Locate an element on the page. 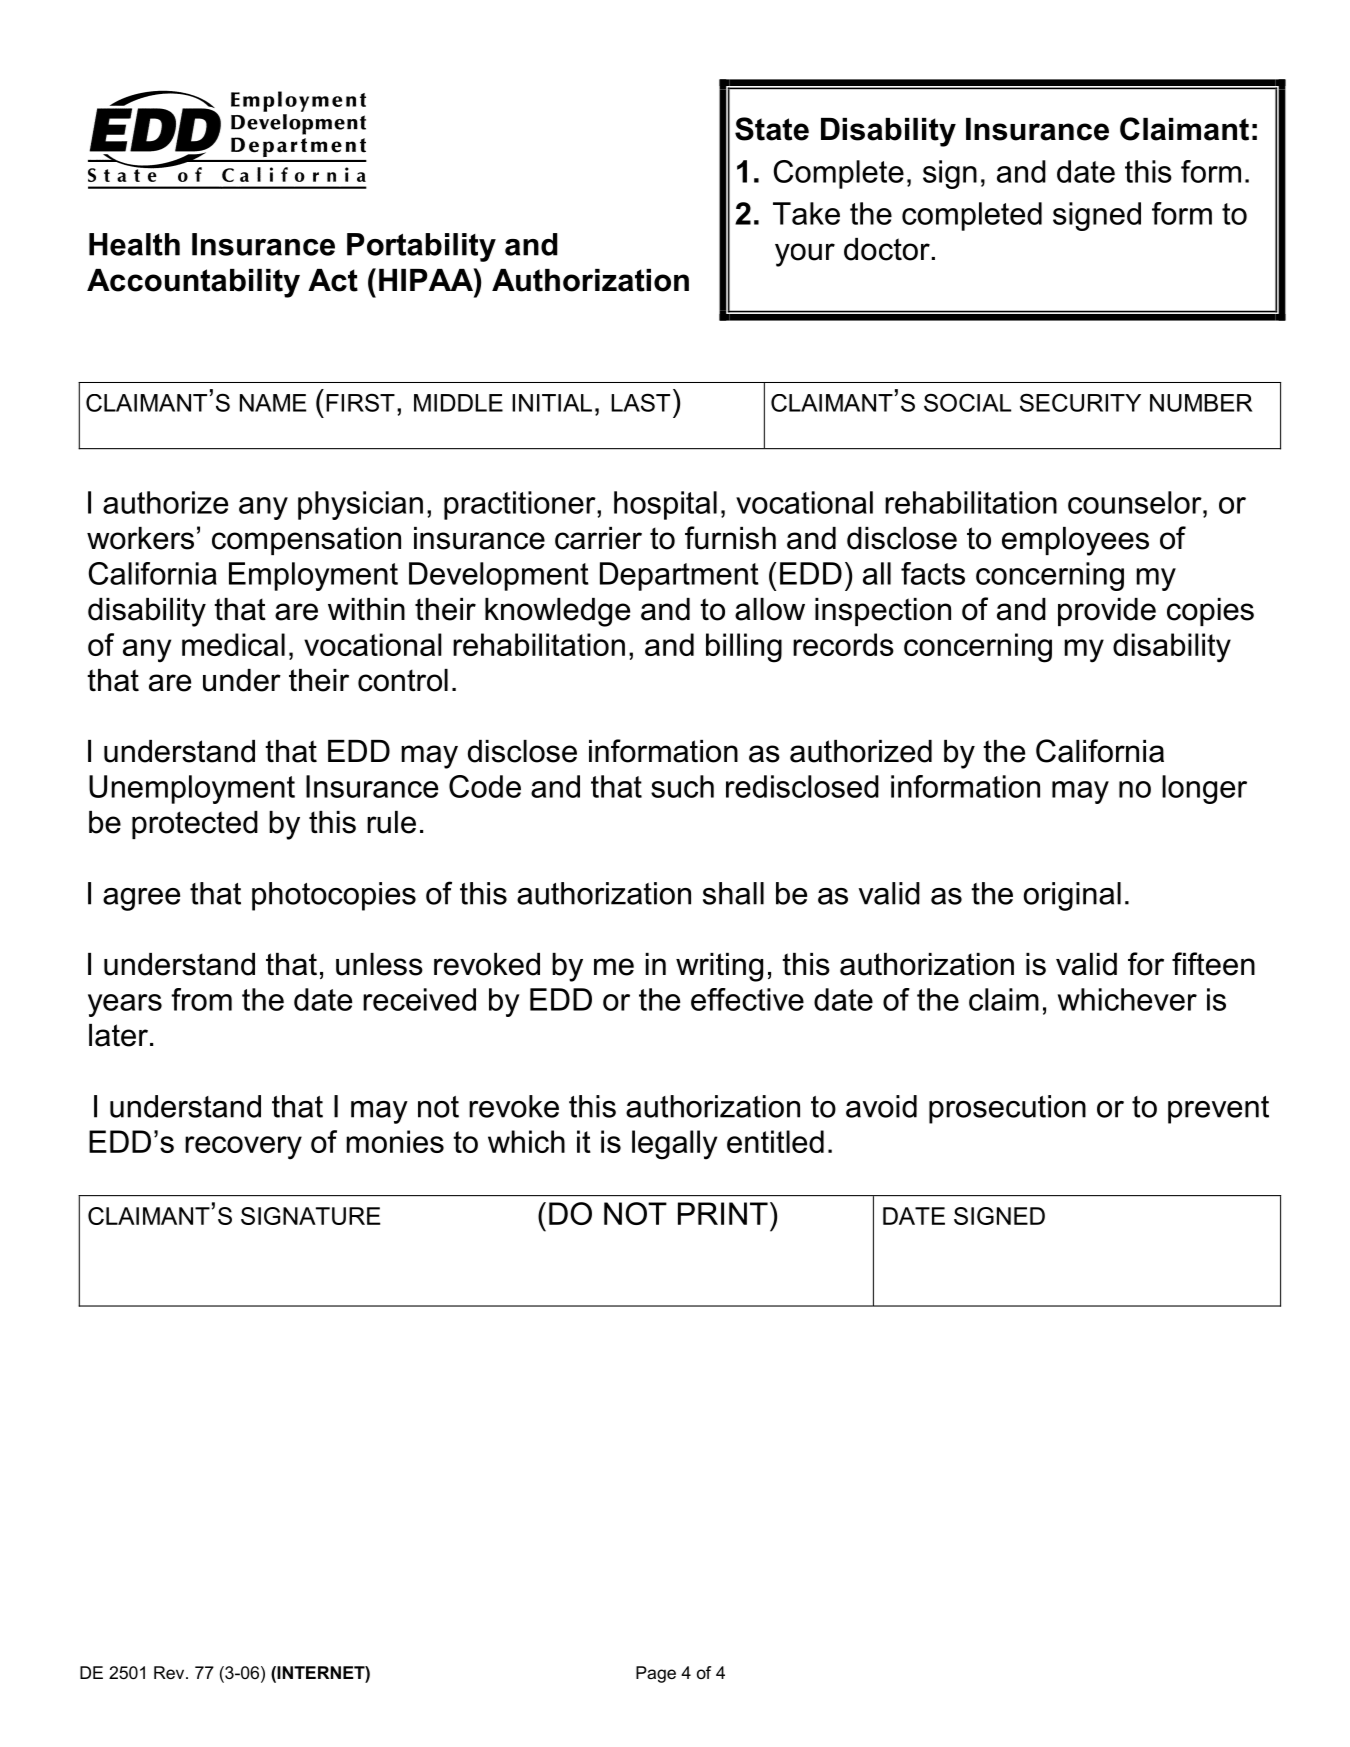 The height and width of the document is (1747, 1350). compensation is located at coordinates (306, 541).
